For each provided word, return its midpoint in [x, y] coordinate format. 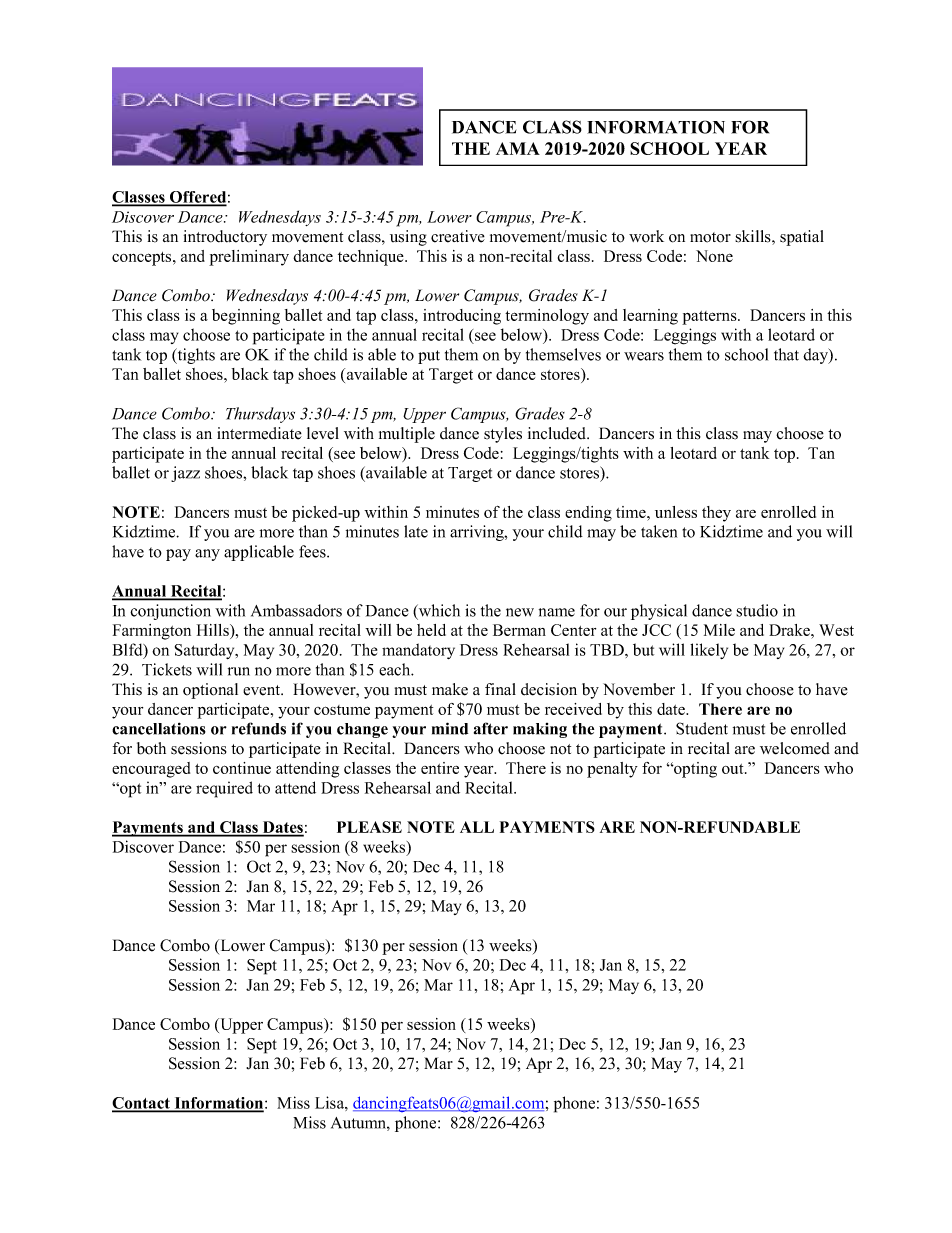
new [520, 612]
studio [757, 610]
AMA [518, 148]
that [786, 354]
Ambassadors [296, 610]
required [224, 789]
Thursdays [260, 415]
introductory [225, 238]
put [429, 357]
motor [710, 237]
